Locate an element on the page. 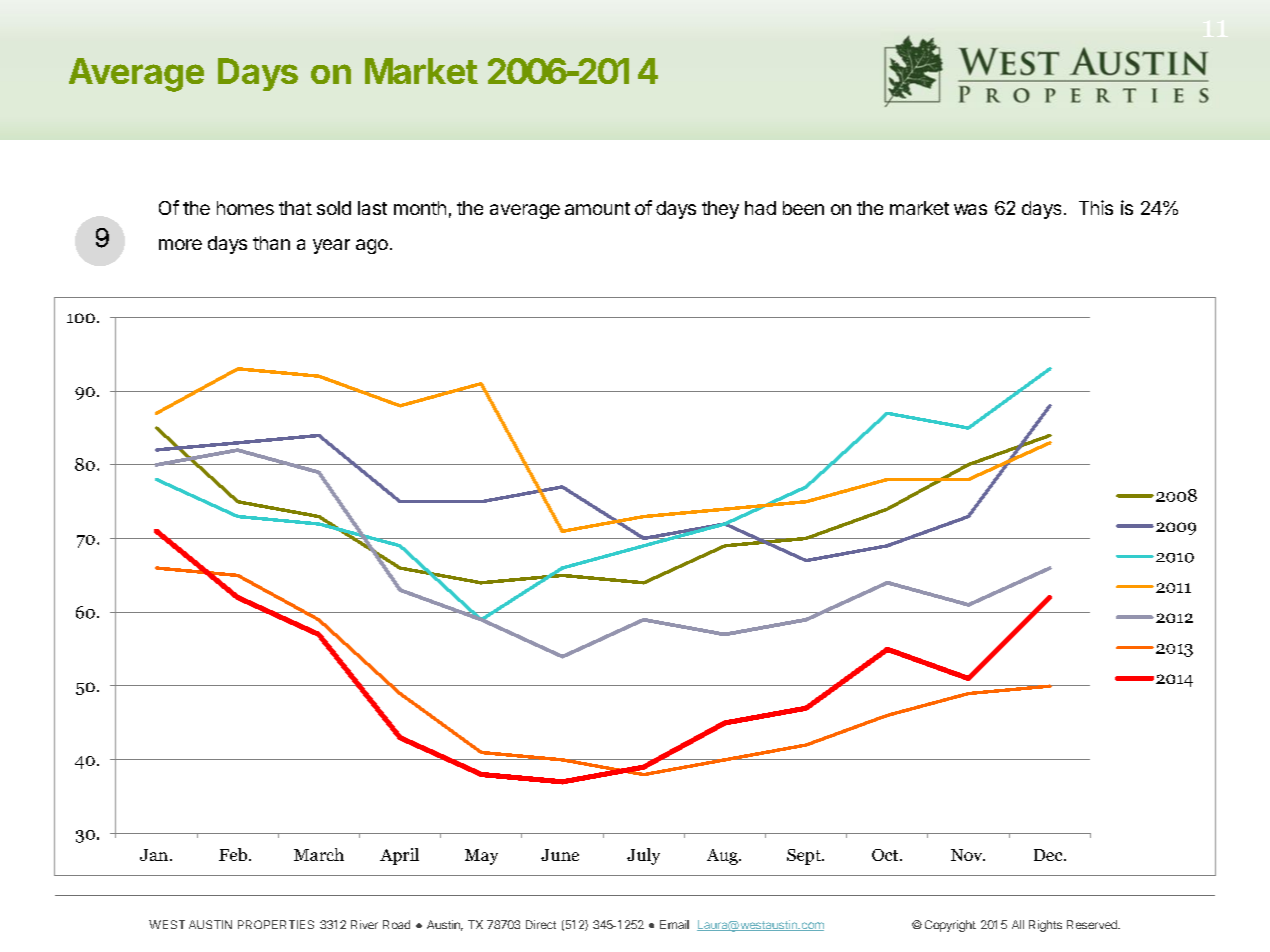 This page has width=1270, height=952. PROPERTIES is located at coordinates (276, 924).
